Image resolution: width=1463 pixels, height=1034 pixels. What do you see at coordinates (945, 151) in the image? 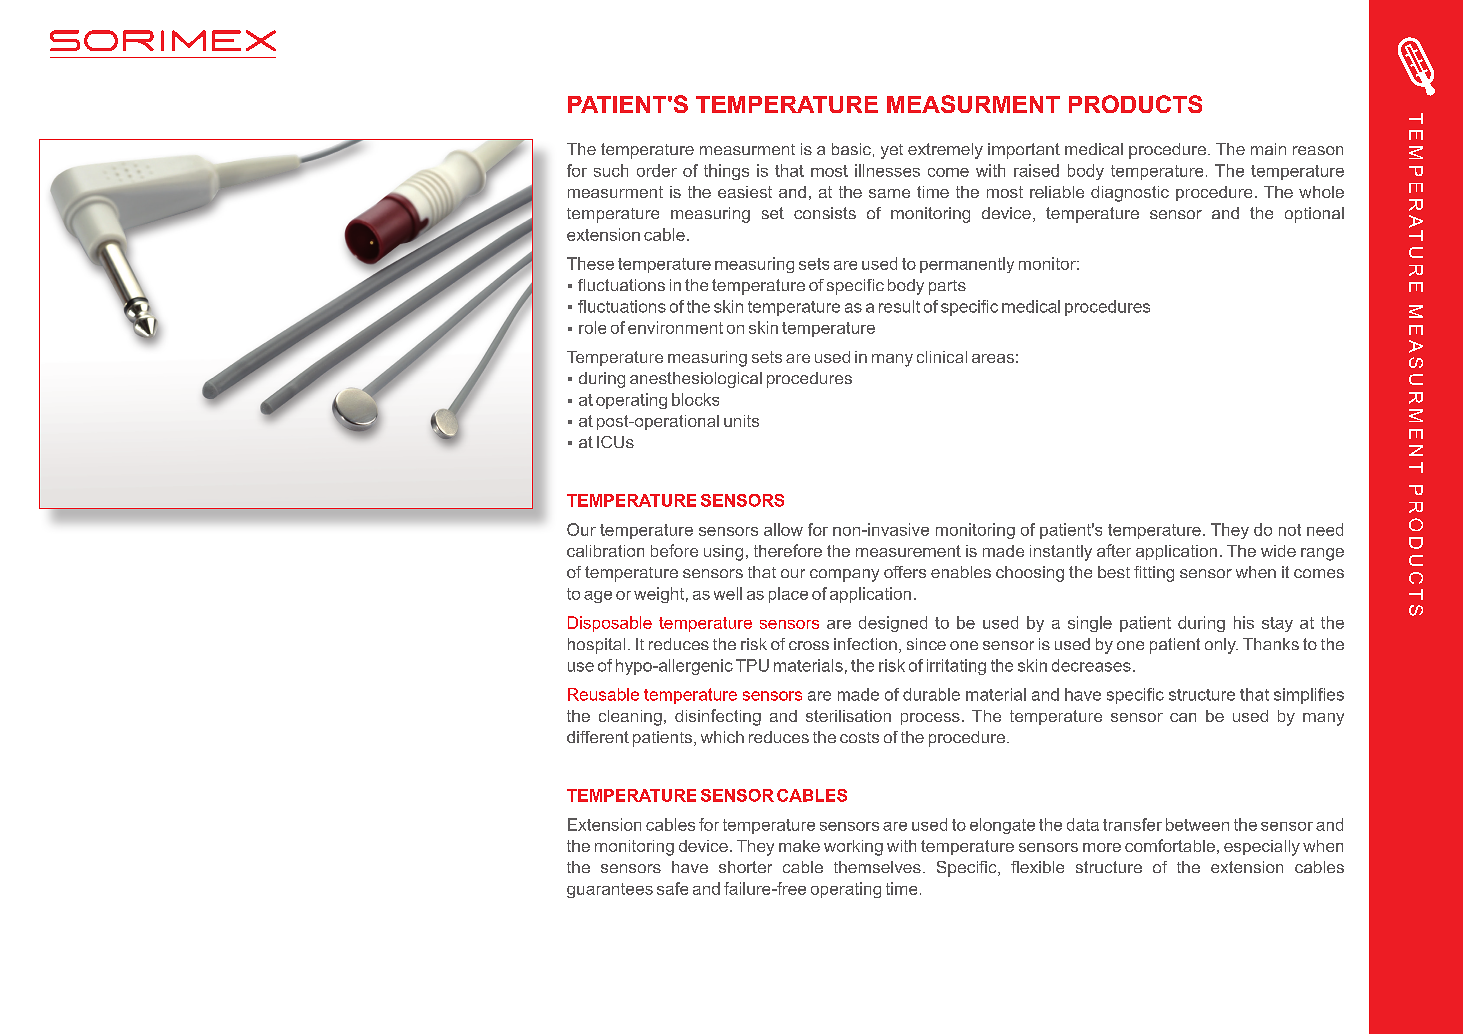
I see `extremely` at bounding box center [945, 151].
